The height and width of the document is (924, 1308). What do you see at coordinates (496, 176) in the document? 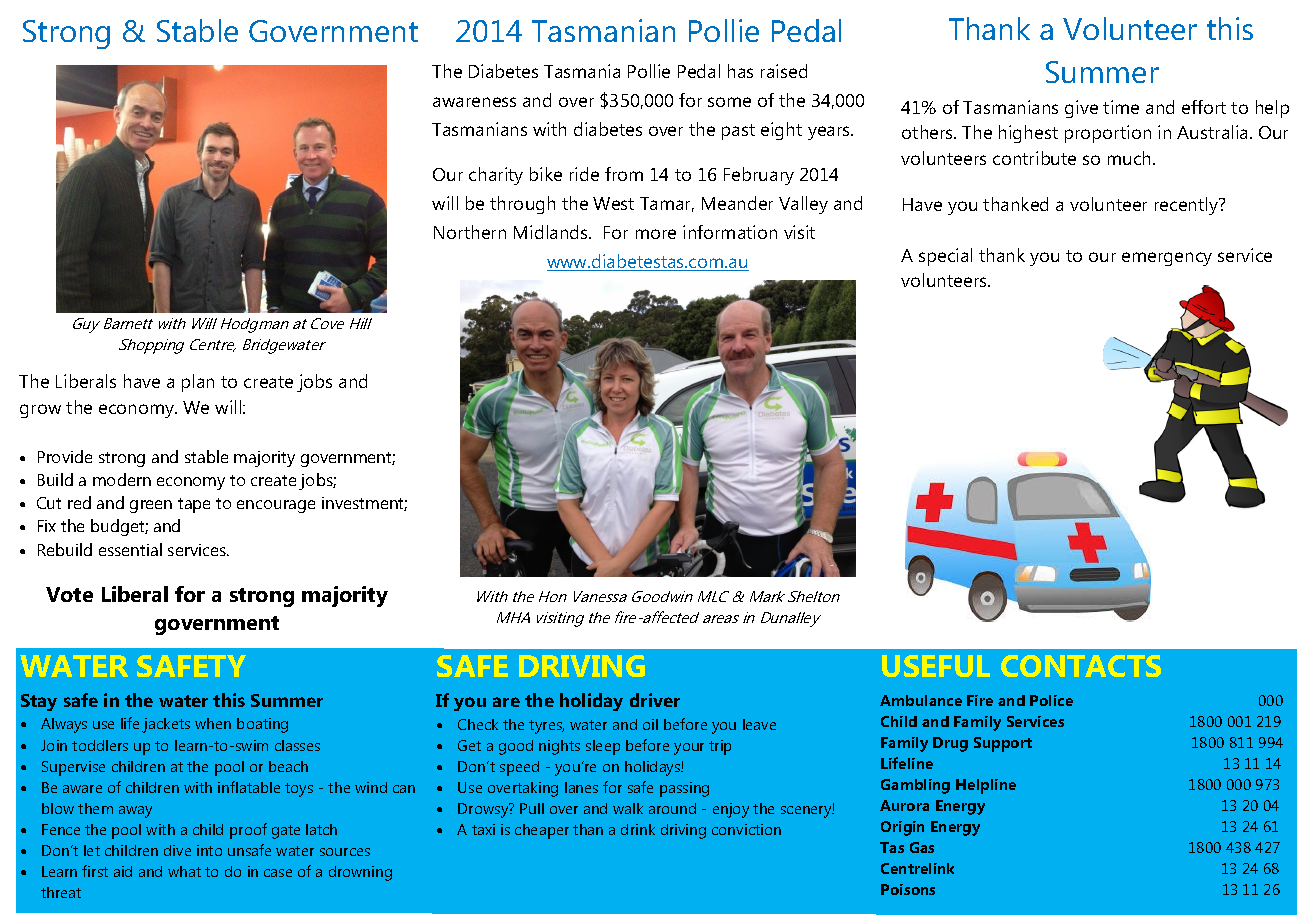
I see `charity` at bounding box center [496, 176].
